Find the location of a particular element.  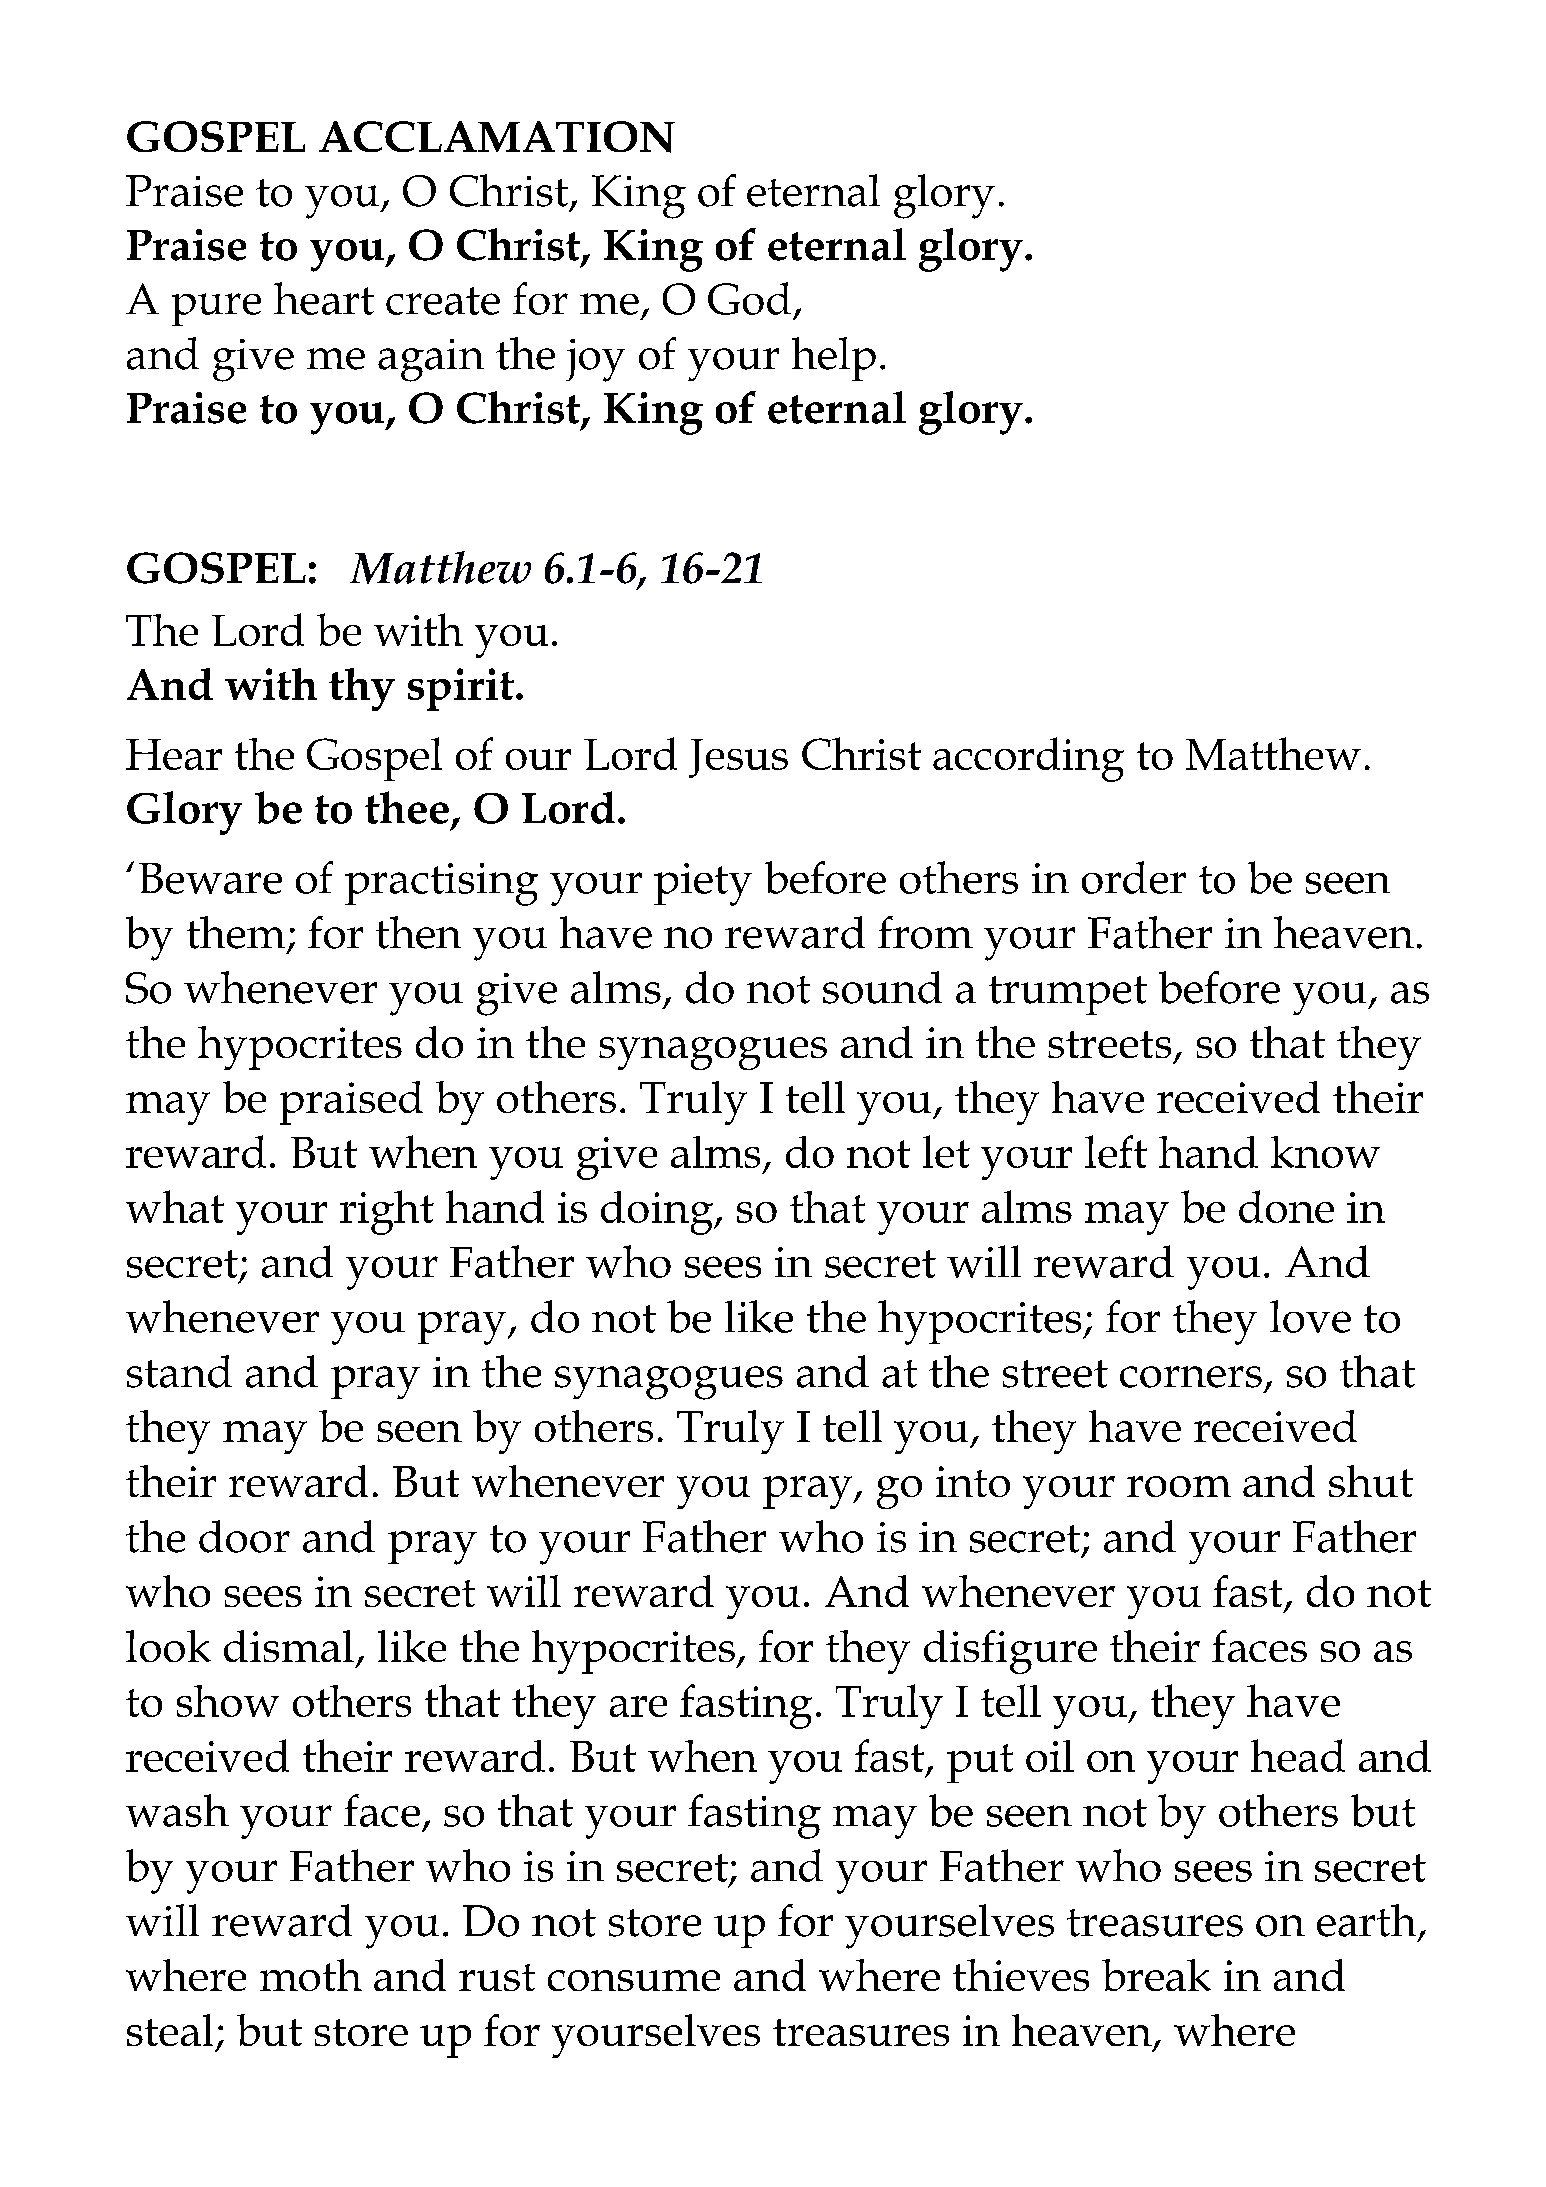

break is located at coordinates (1156, 1975).
